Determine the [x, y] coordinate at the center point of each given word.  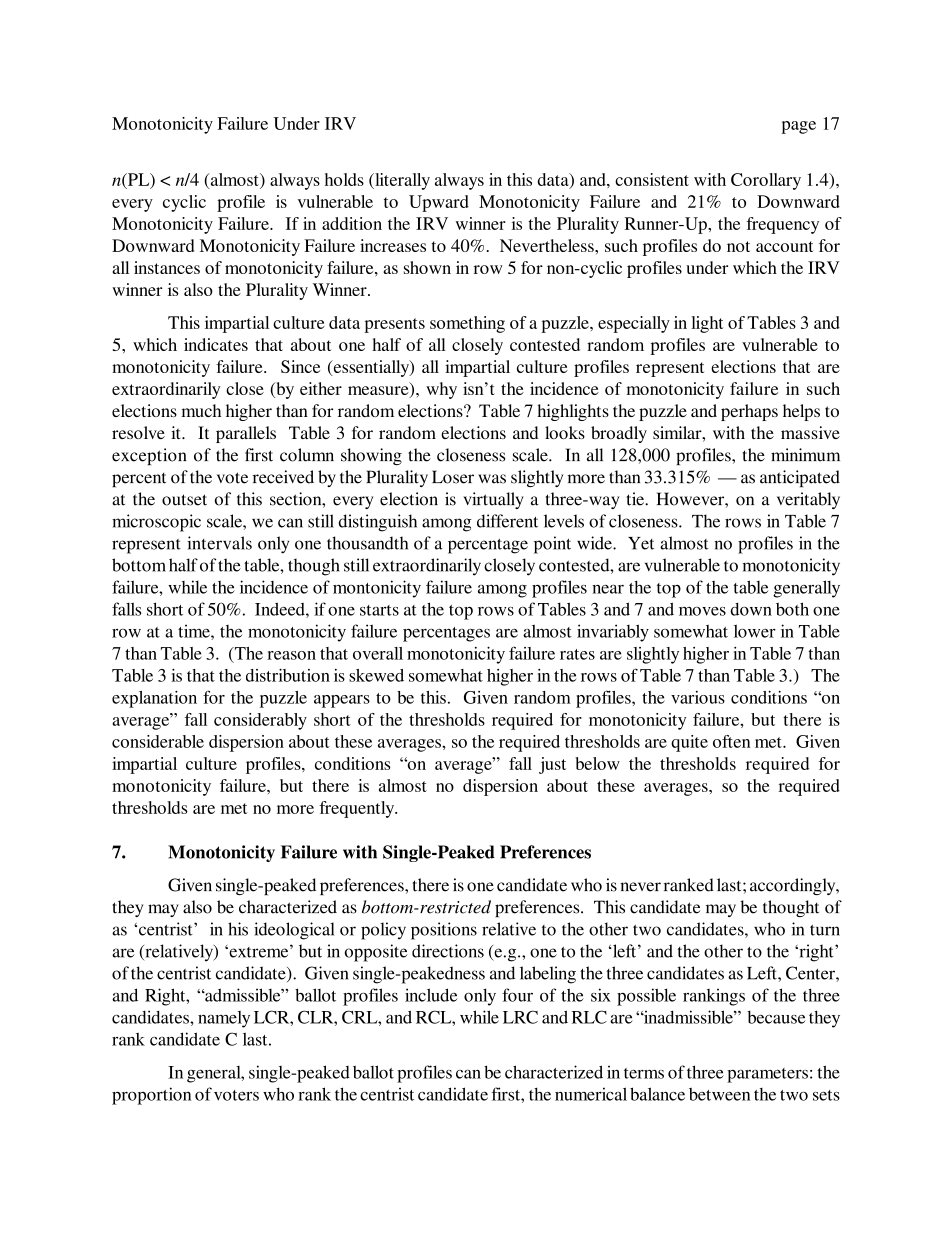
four [517, 995]
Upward [439, 203]
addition [352, 223]
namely [224, 1019]
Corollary [766, 181]
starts [379, 610]
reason [291, 655]
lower [755, 631]
